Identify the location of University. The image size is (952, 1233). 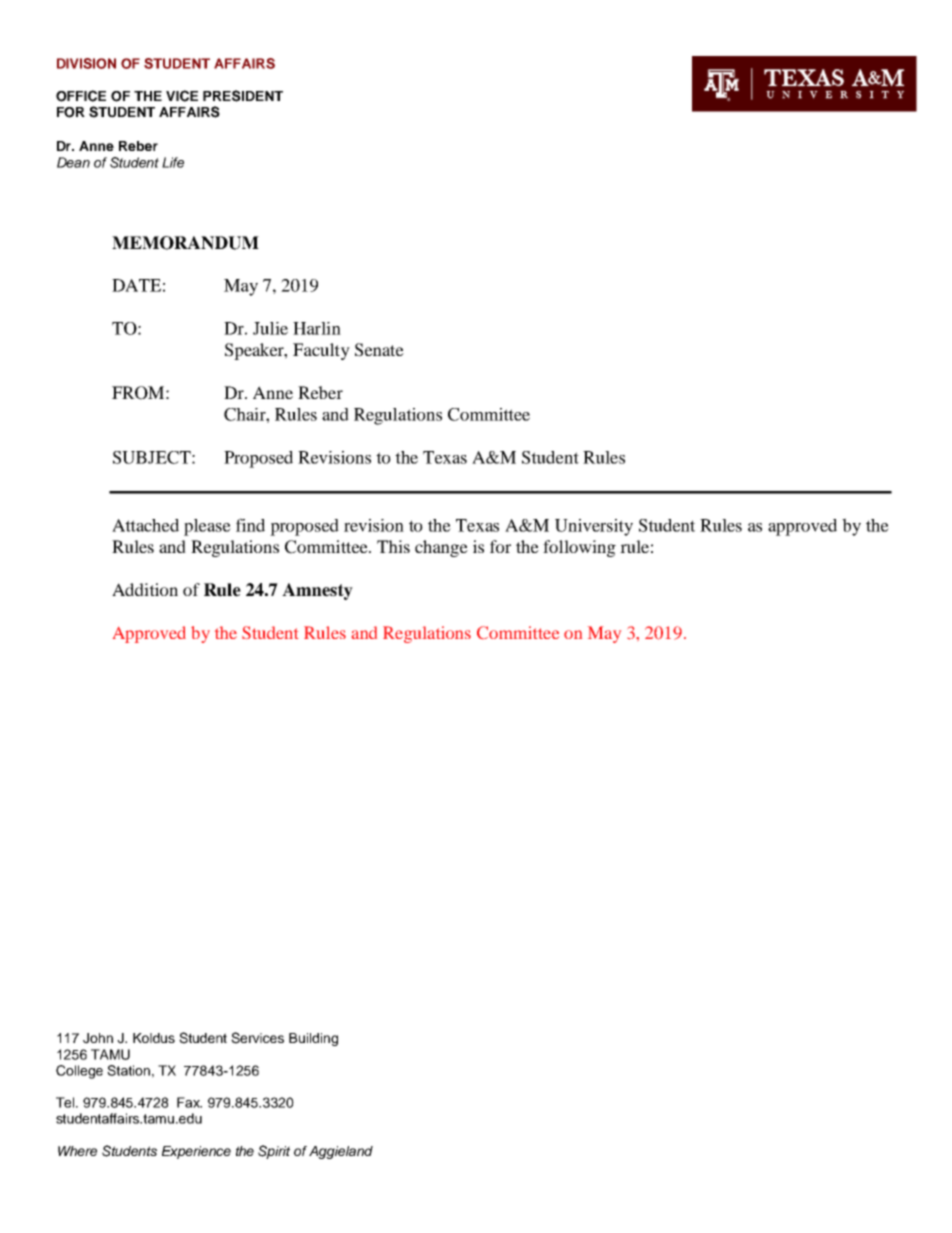
(594, 527).
